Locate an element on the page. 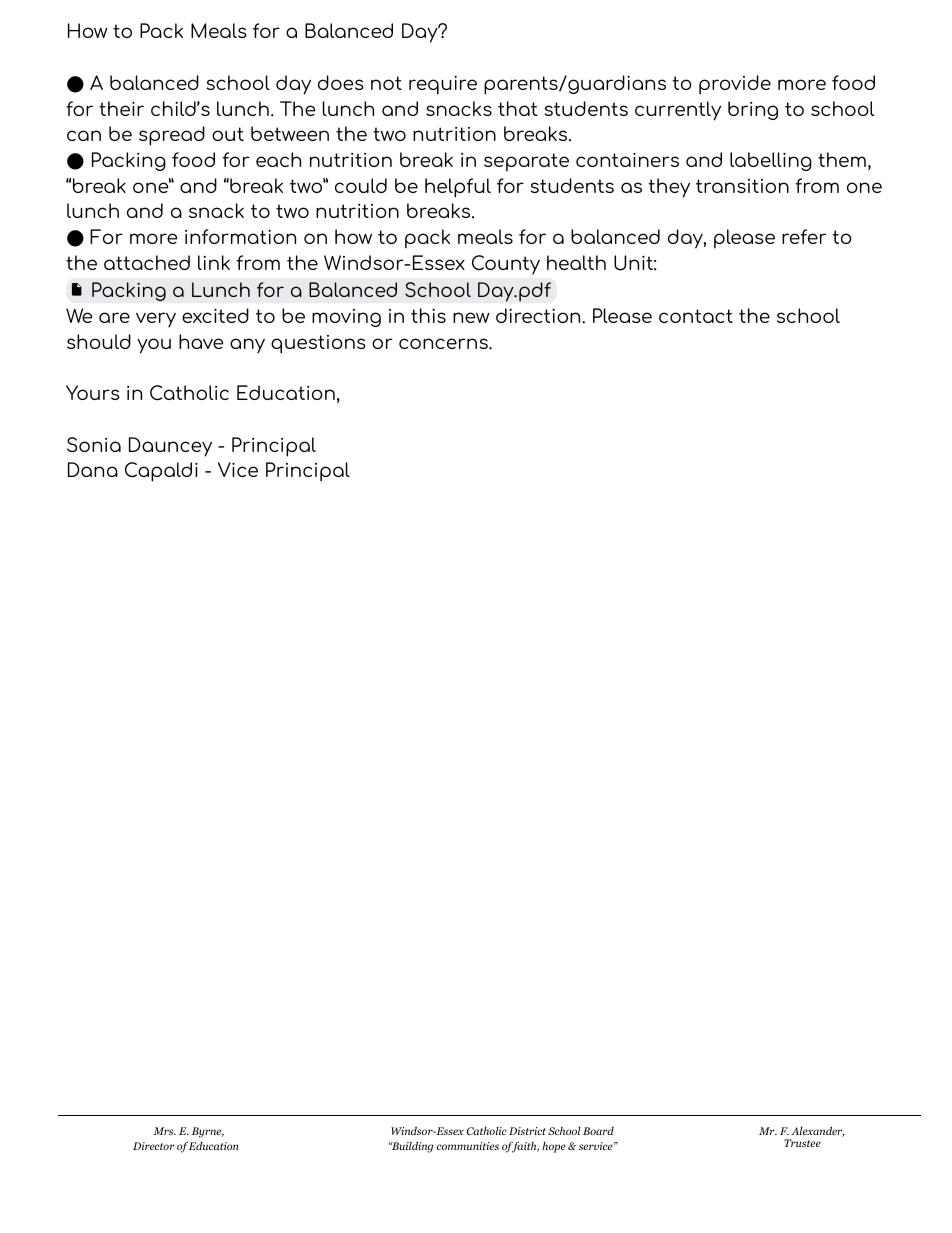  Byrne is located at coordinates (208, 1132).
